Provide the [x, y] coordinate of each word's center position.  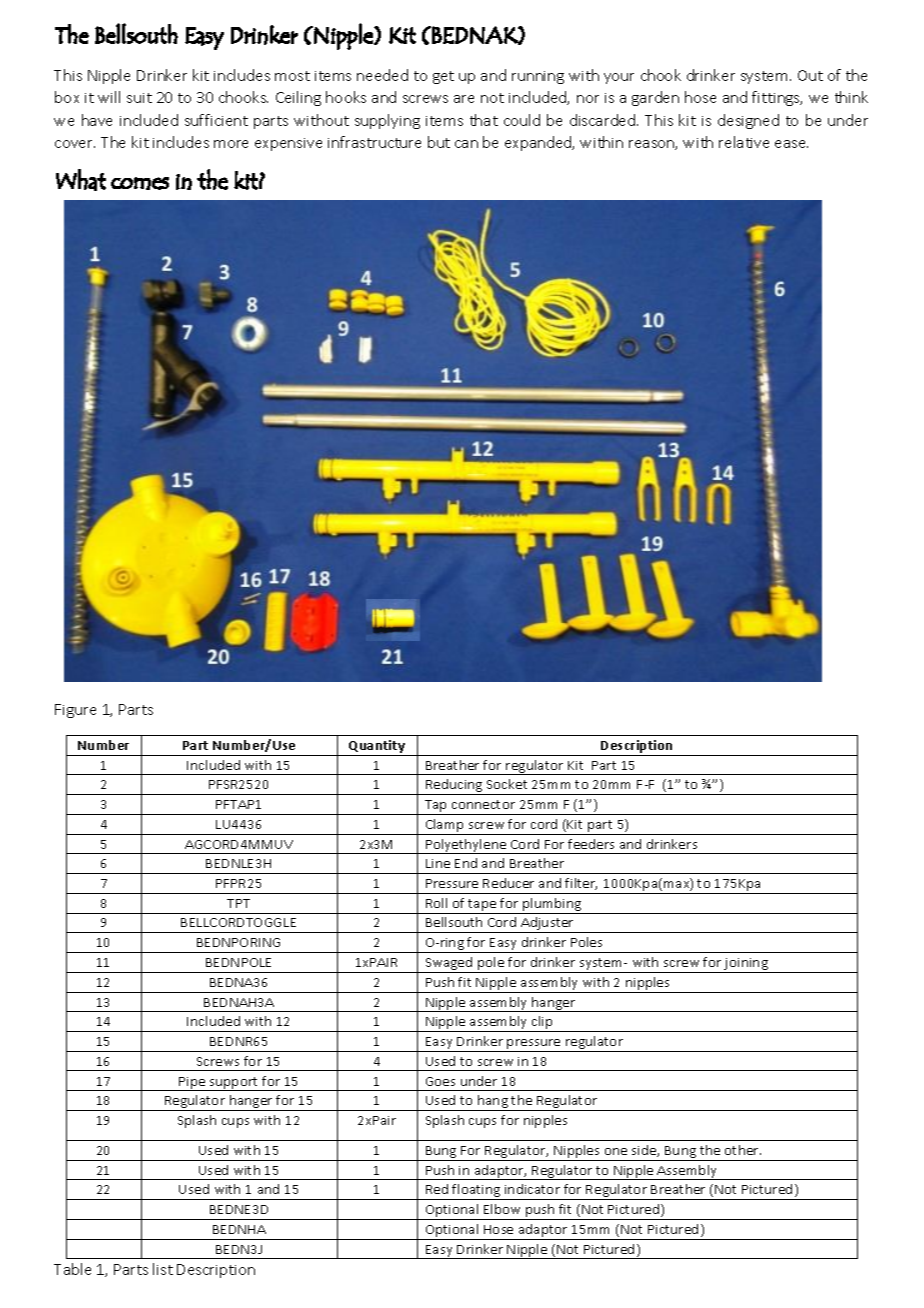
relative [744, 142]
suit [139, 98]
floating [477, 1192]
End [466, 863]
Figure [75, 711]
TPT [238, 903]
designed [748, 121]
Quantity [377, 746]
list [163, 1269]
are [464, 99]
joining [746, 965]
